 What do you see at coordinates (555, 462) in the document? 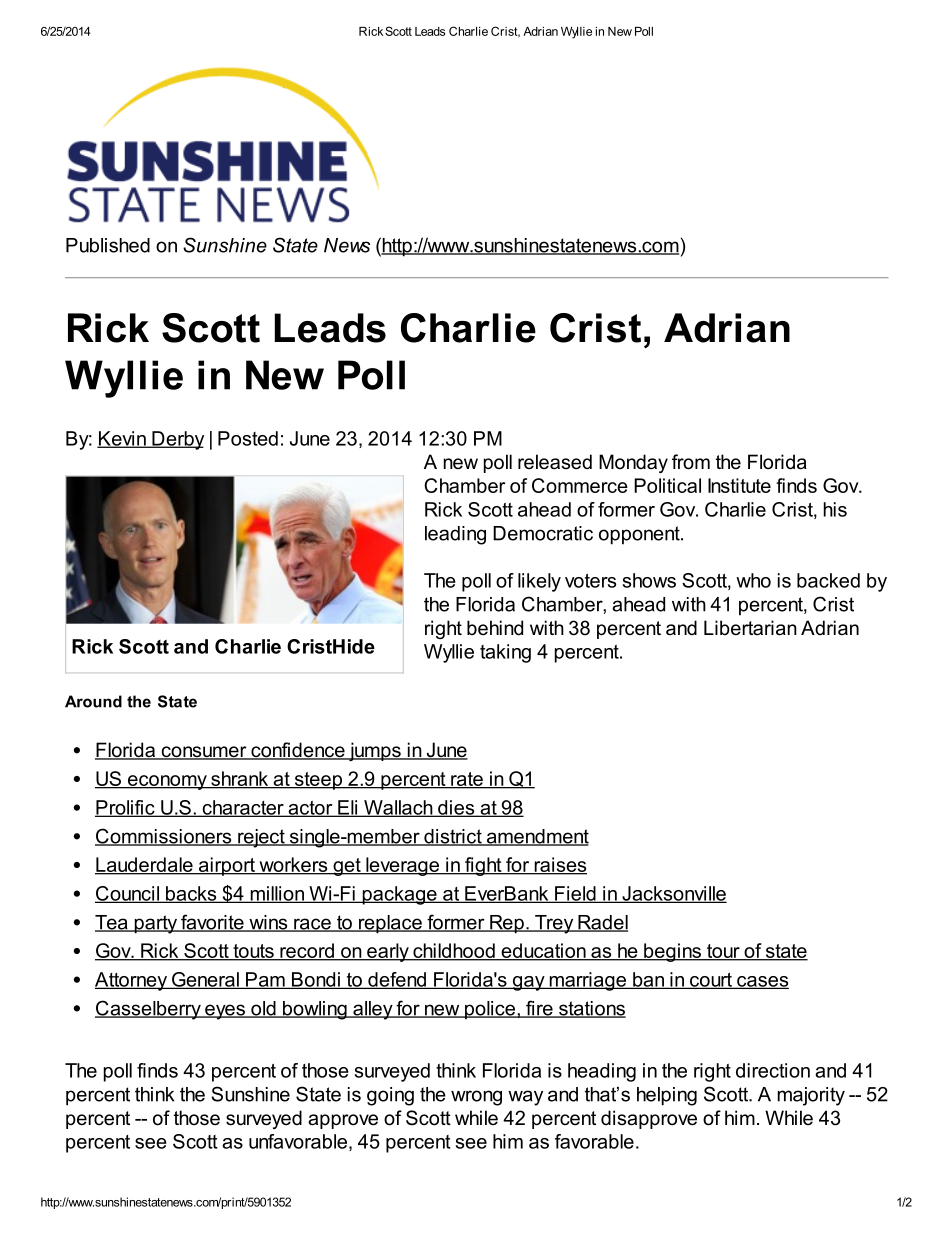
I see `released` at bounding box center [555, 462].
